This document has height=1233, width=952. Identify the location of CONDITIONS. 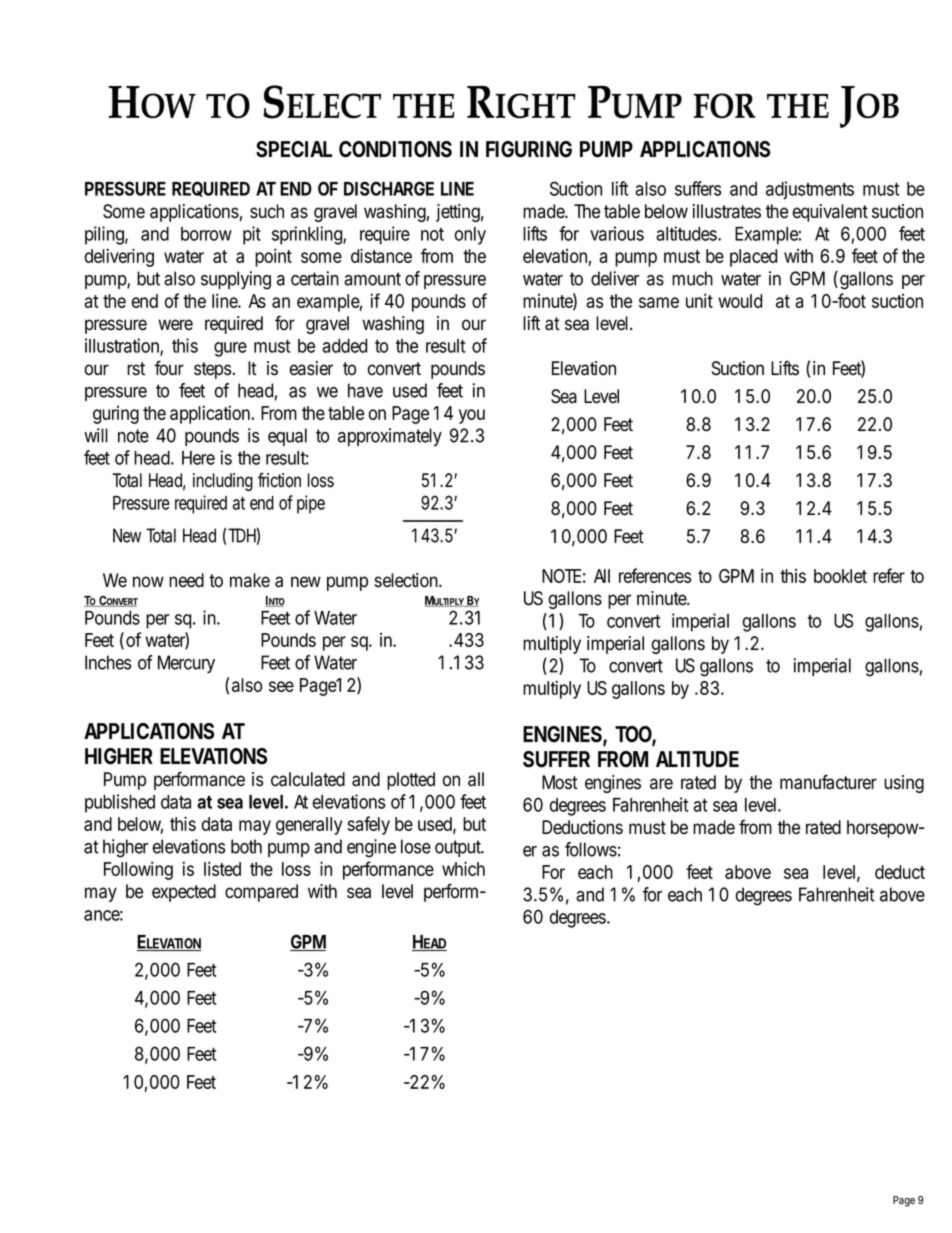
(395, 149).
